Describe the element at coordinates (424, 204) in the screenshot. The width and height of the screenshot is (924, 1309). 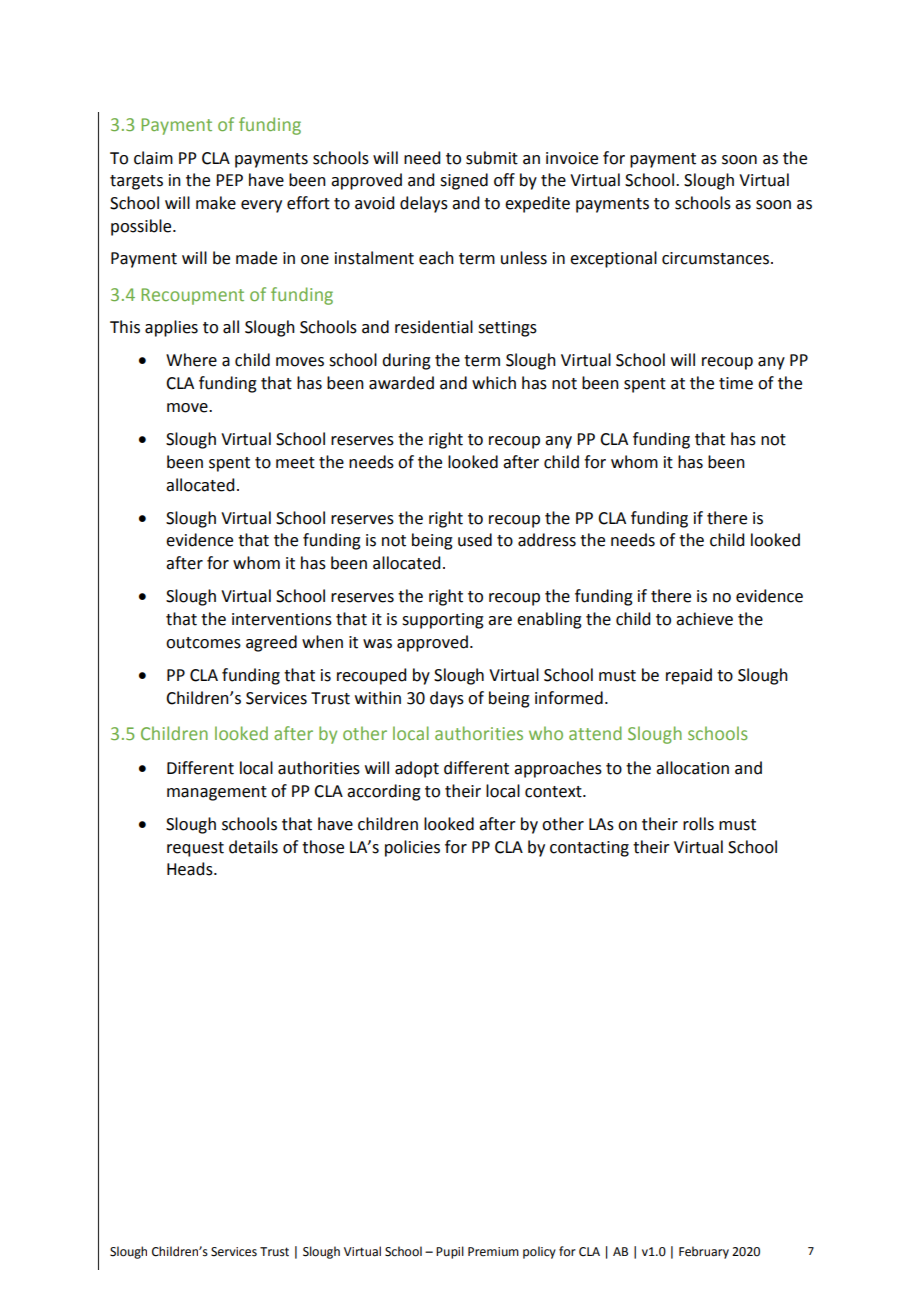
I see `delays` at that location.
